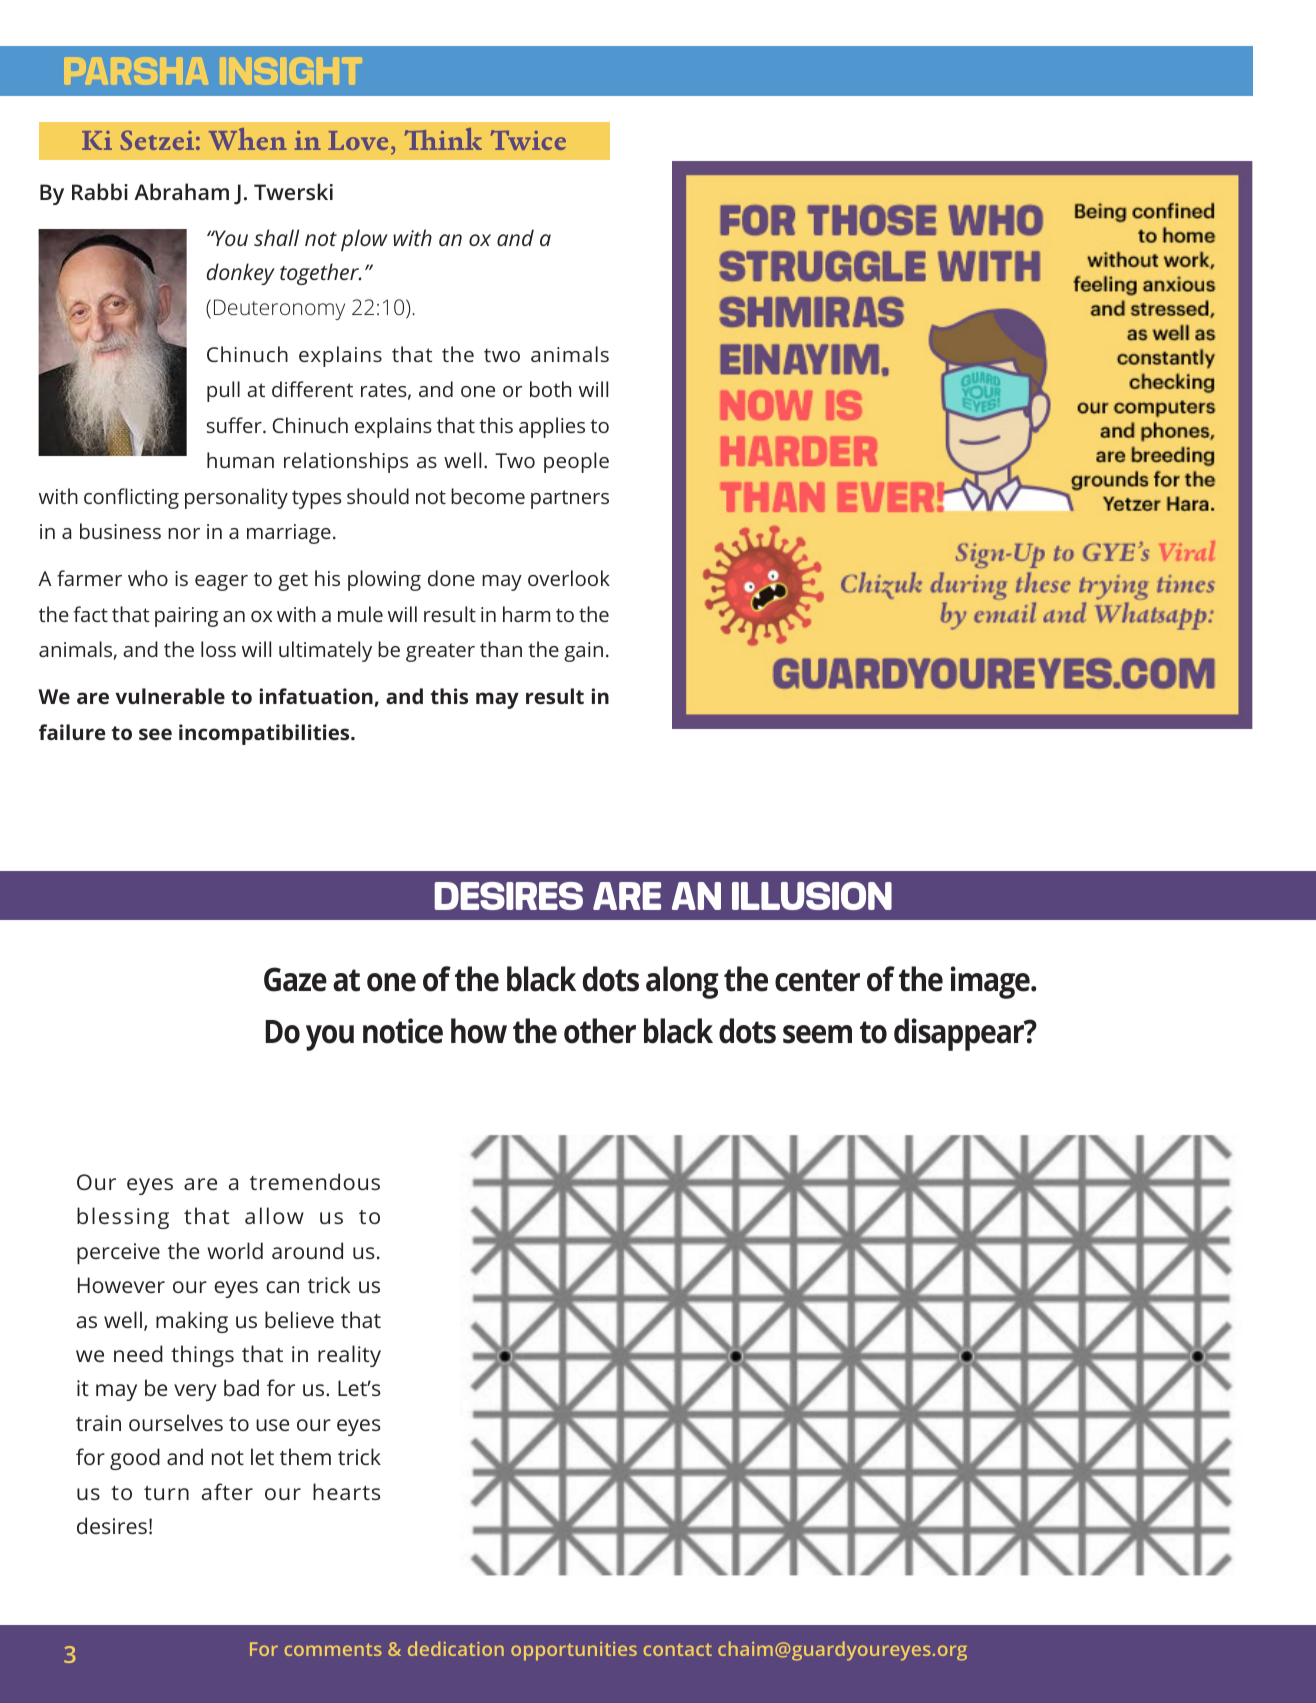 The width and height of the image is (1316, 1703). Describe the element at coordinates (550, 389) in the image. I see `both` at that location.
